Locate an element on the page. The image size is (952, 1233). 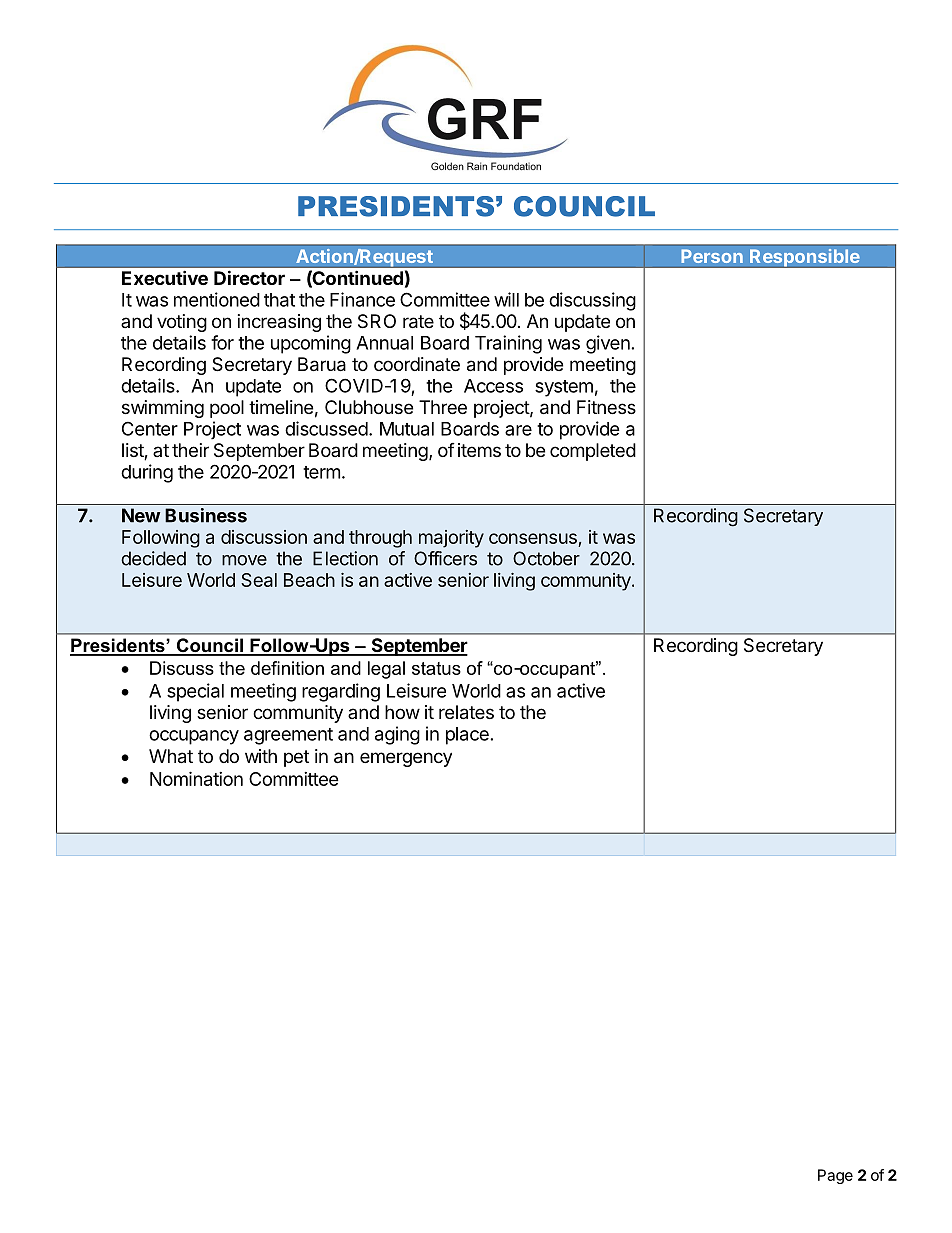
emergency is located at coordinates (406, 759).
